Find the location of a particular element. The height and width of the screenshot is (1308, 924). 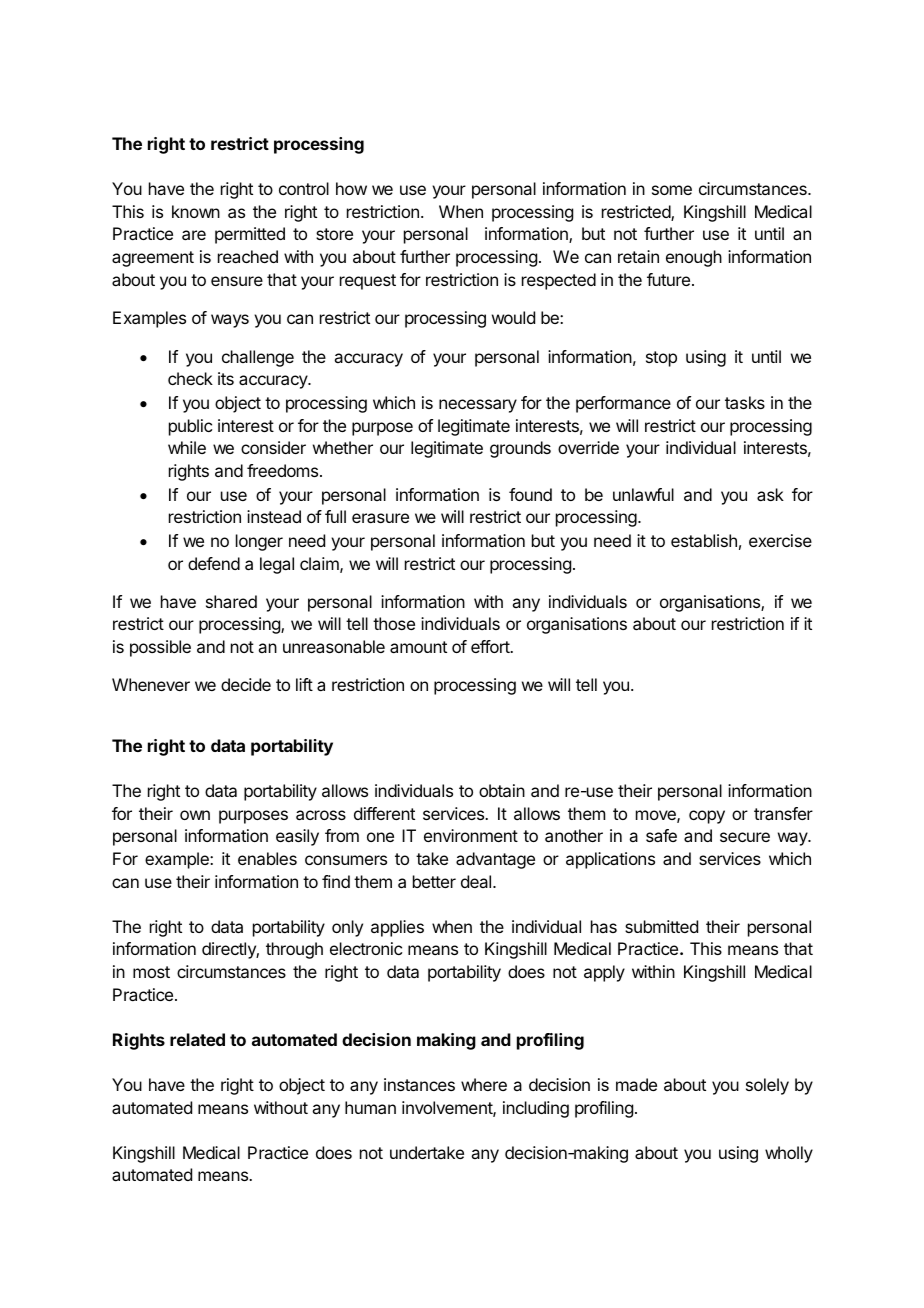

where is located at coordinates (484, 1084).
